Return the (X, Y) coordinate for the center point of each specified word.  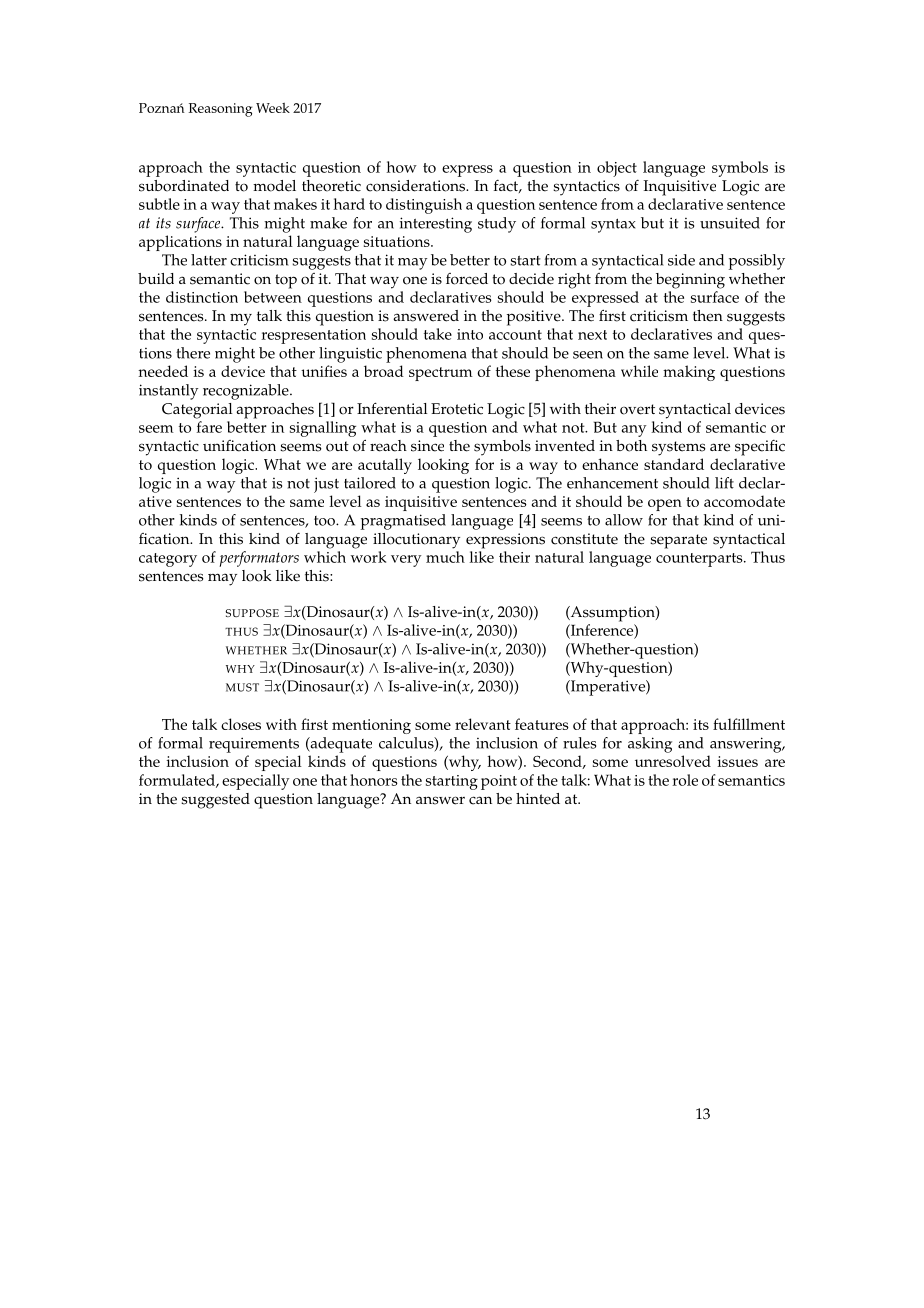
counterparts (700, 560)
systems (678, 448)
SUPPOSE (252, 613)
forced (467, 279)
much (445, 557)
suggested (215, 801)
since (427, 446)
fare (209, 427)
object (617, 169)
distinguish (424, 206)
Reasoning (220, 110)
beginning (690, 281)
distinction (202, 297)
